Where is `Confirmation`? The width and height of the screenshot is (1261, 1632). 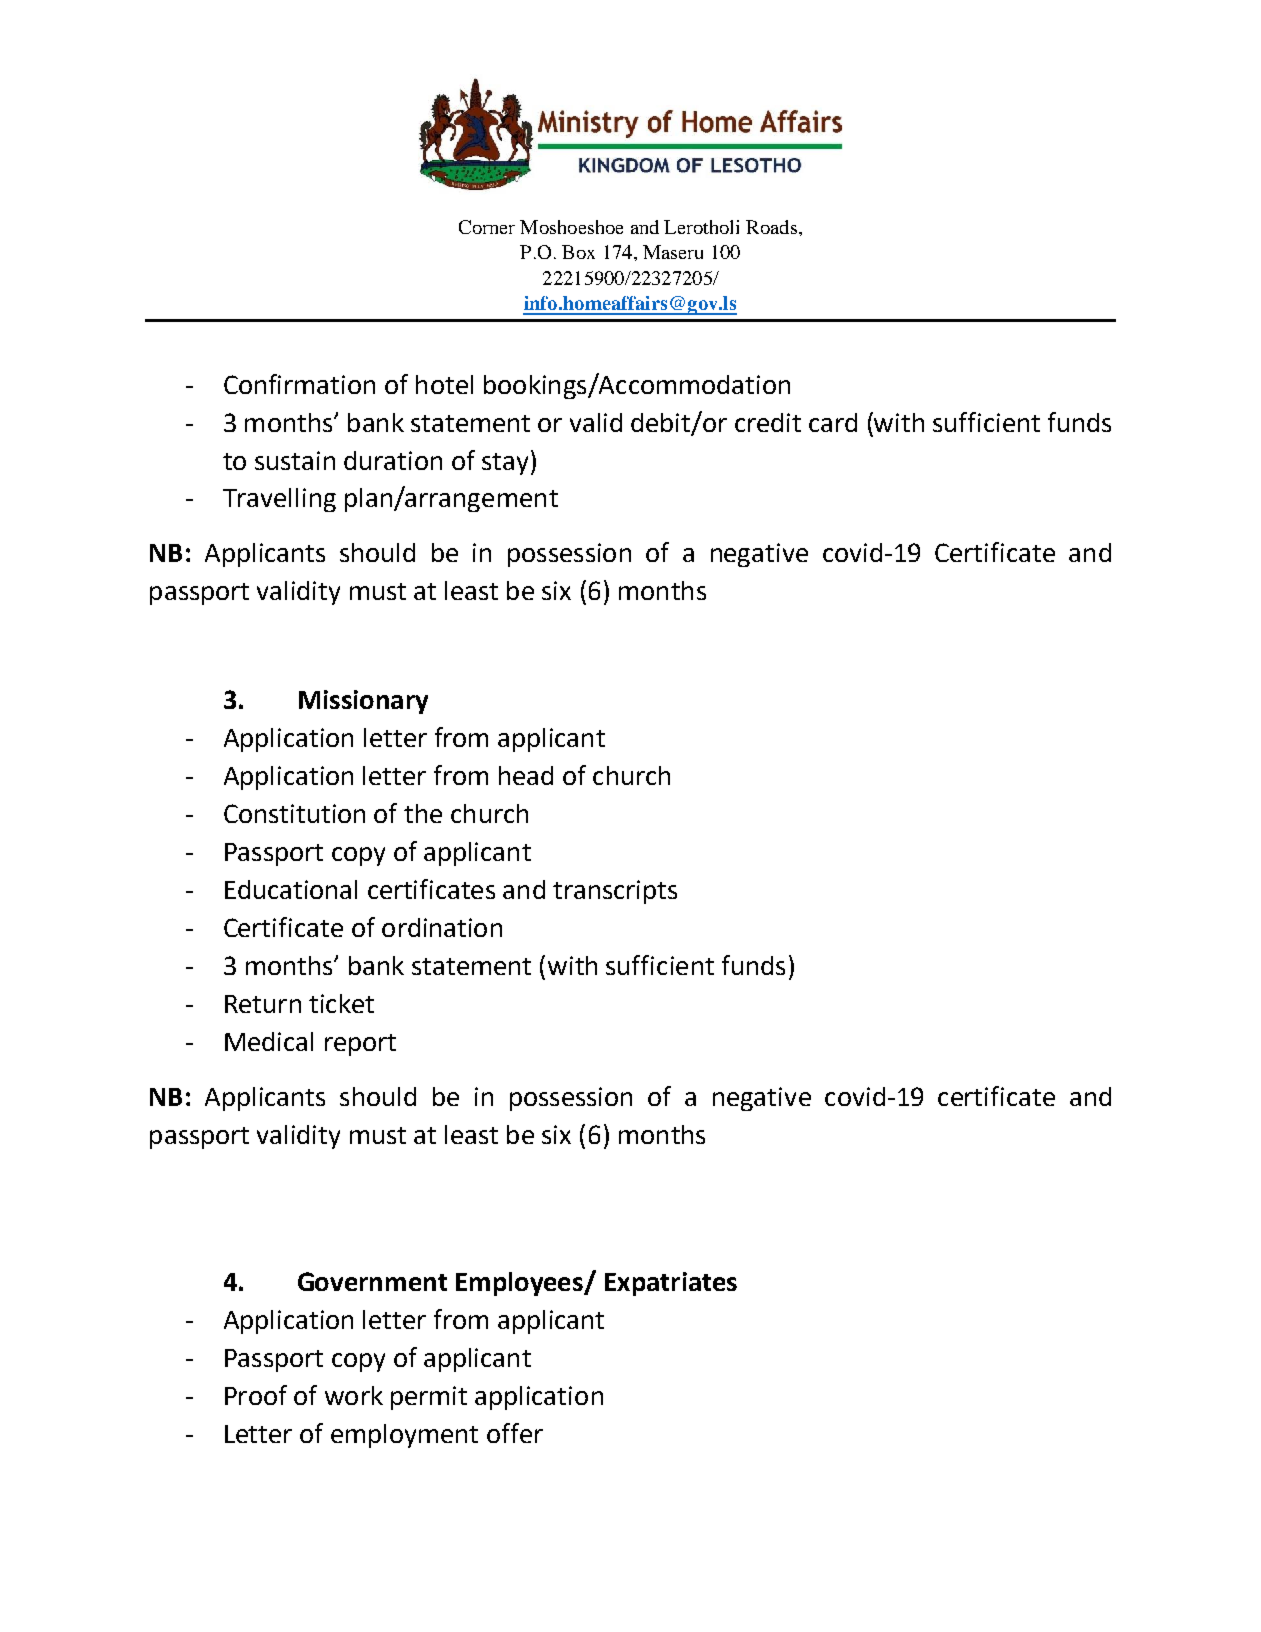
Confirmation is located at coordinates (299, 384).
